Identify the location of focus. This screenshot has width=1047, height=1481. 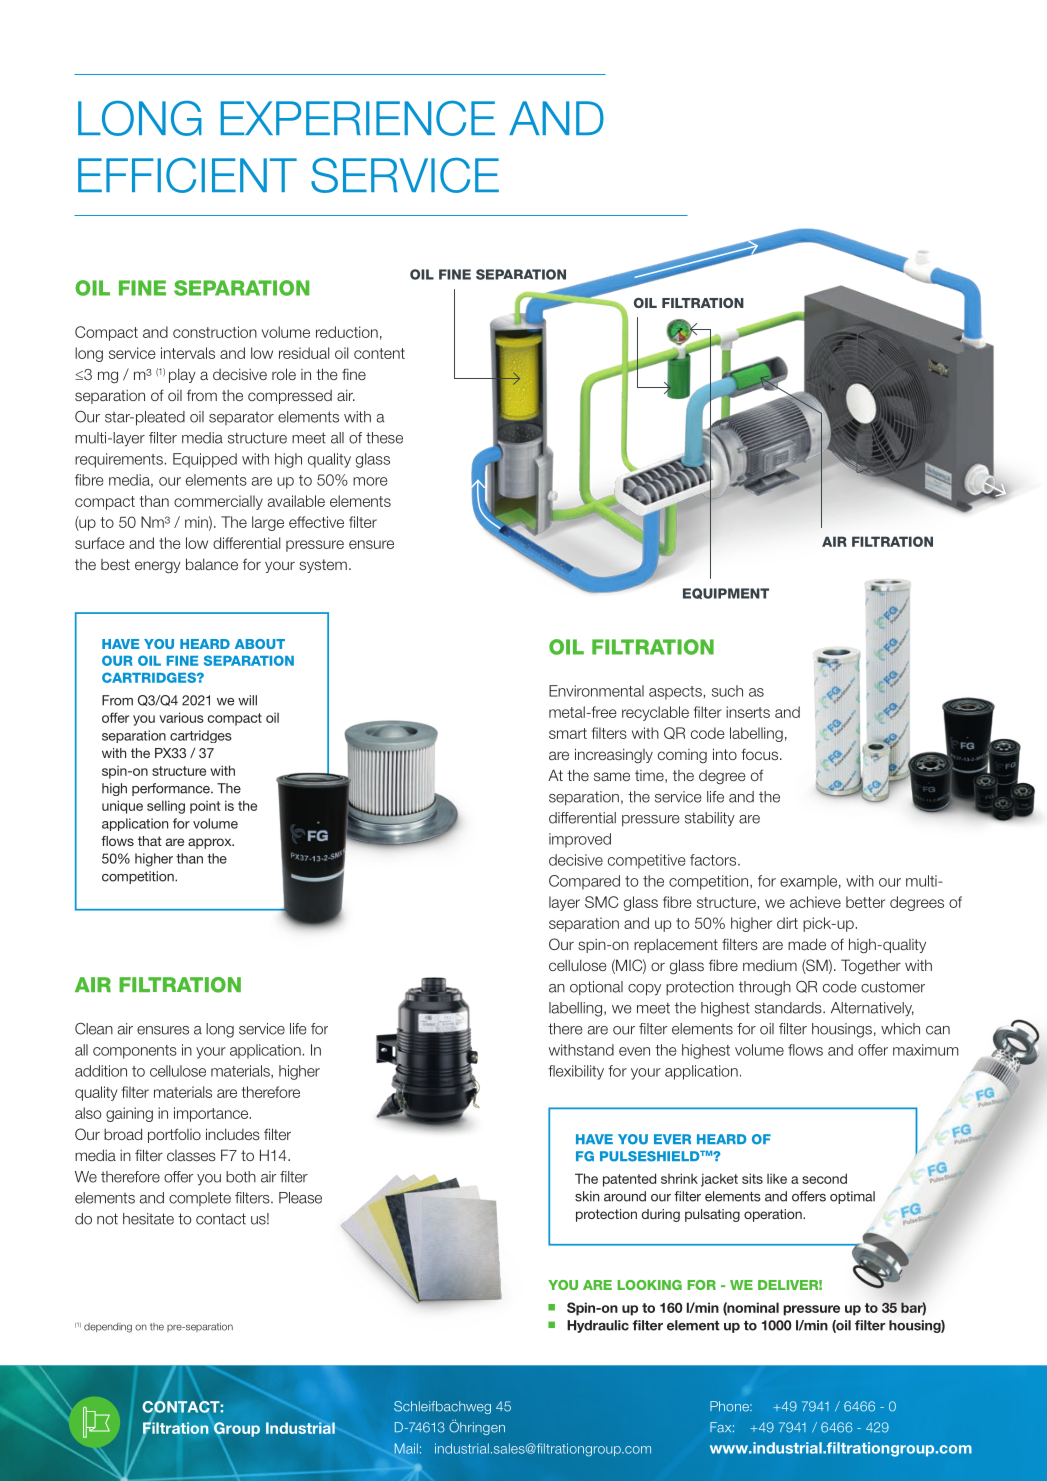
(761, 754).
